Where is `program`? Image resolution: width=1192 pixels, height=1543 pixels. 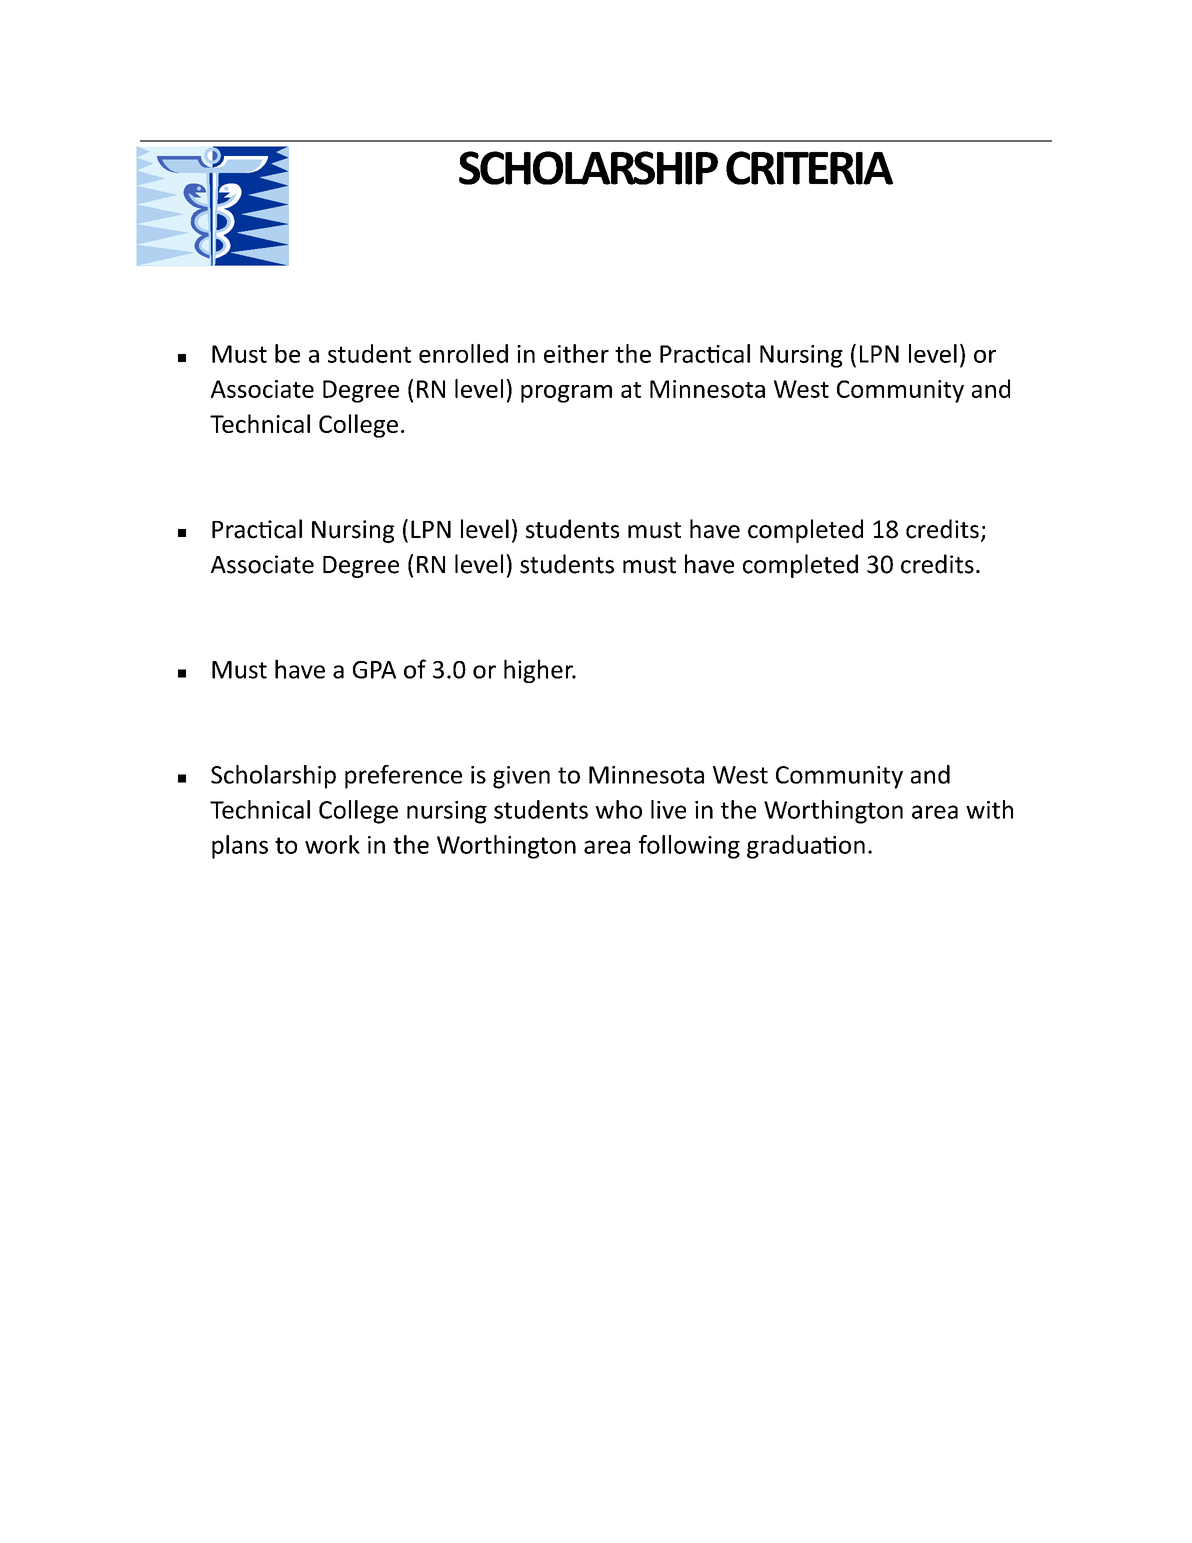 program is located at coordinates (566, 394).
